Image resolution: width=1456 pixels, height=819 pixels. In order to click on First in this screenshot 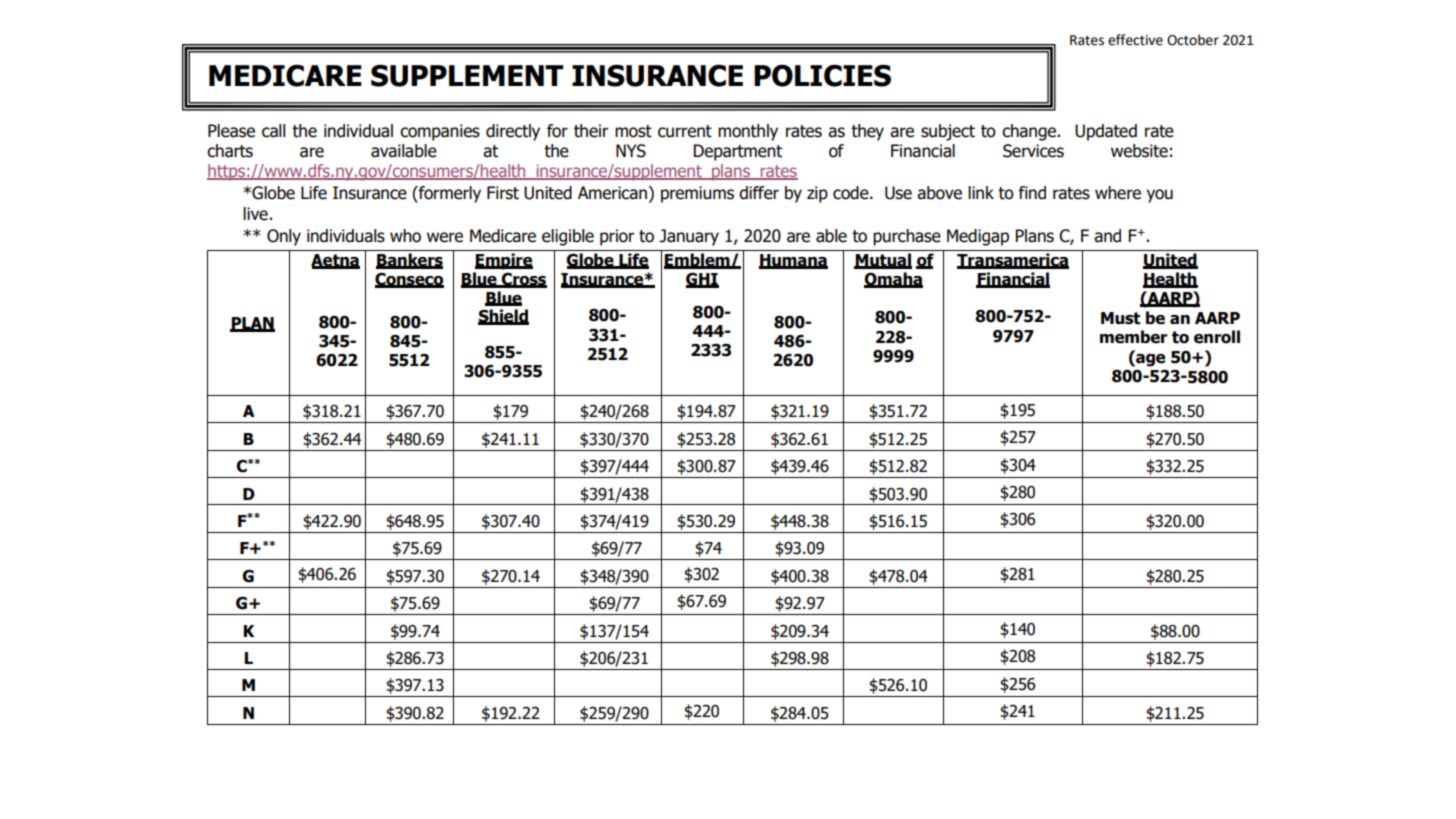, I will do `click(503, 193)`.
